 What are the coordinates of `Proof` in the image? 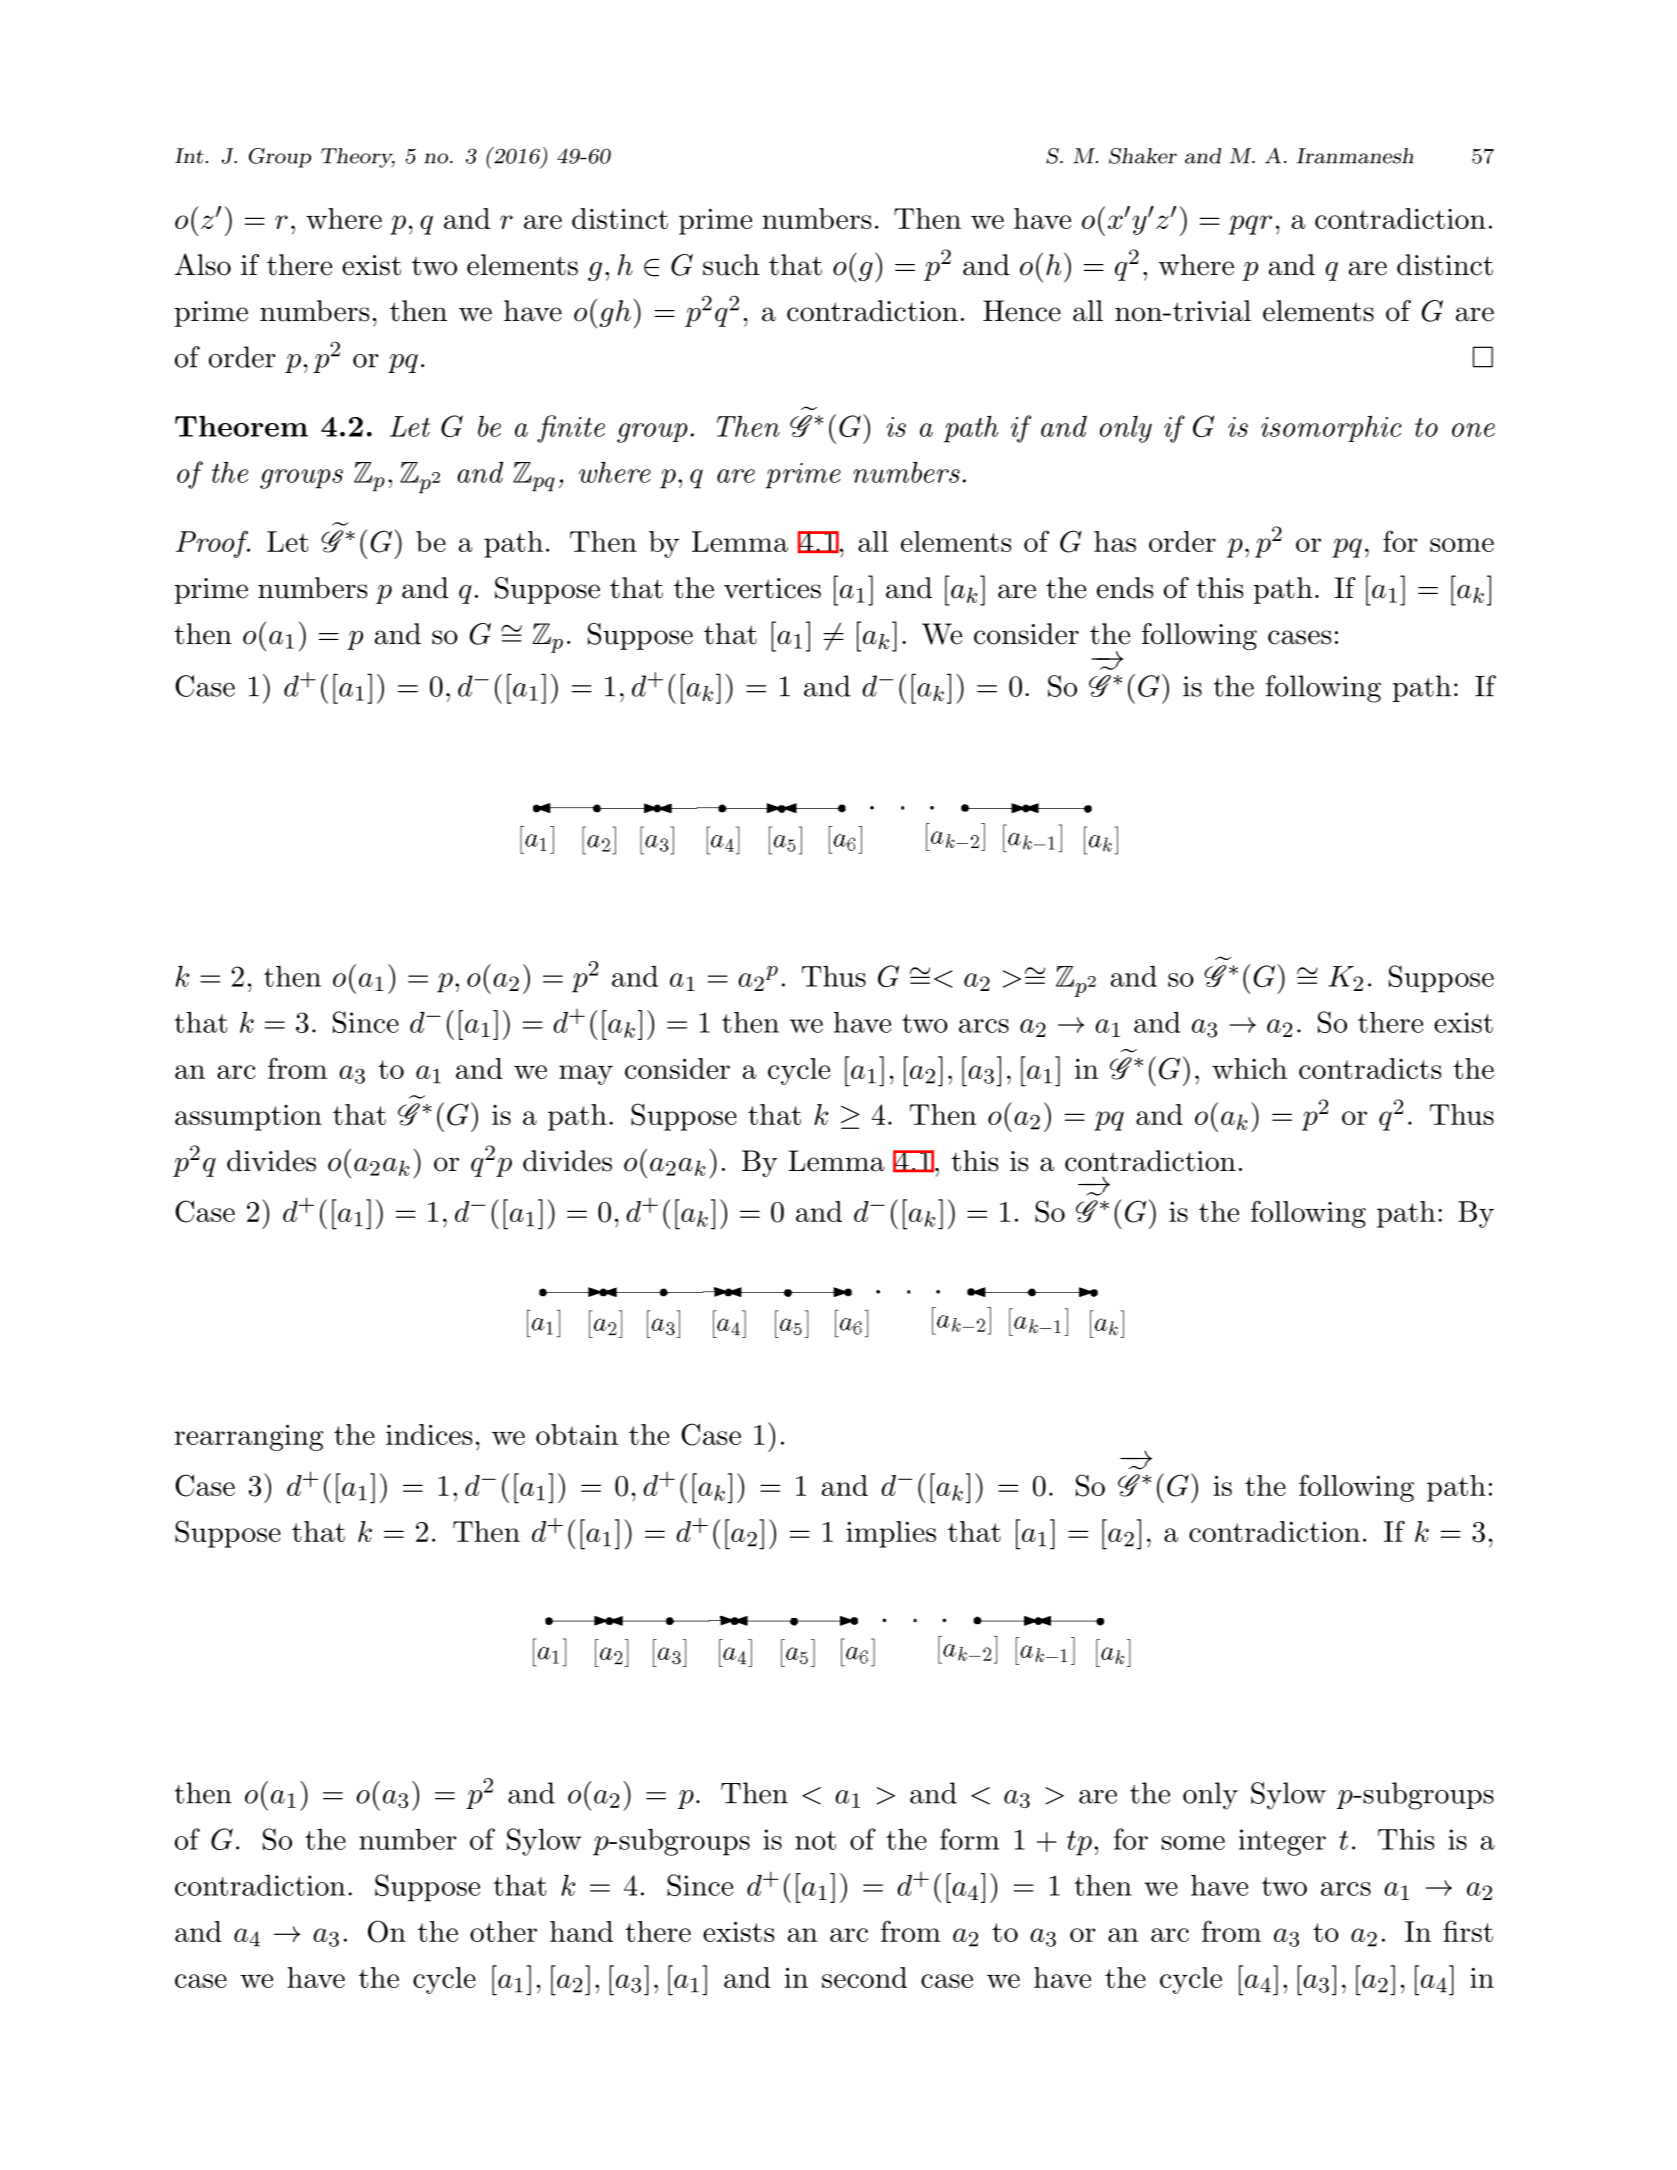 It's located at (213, 544).
